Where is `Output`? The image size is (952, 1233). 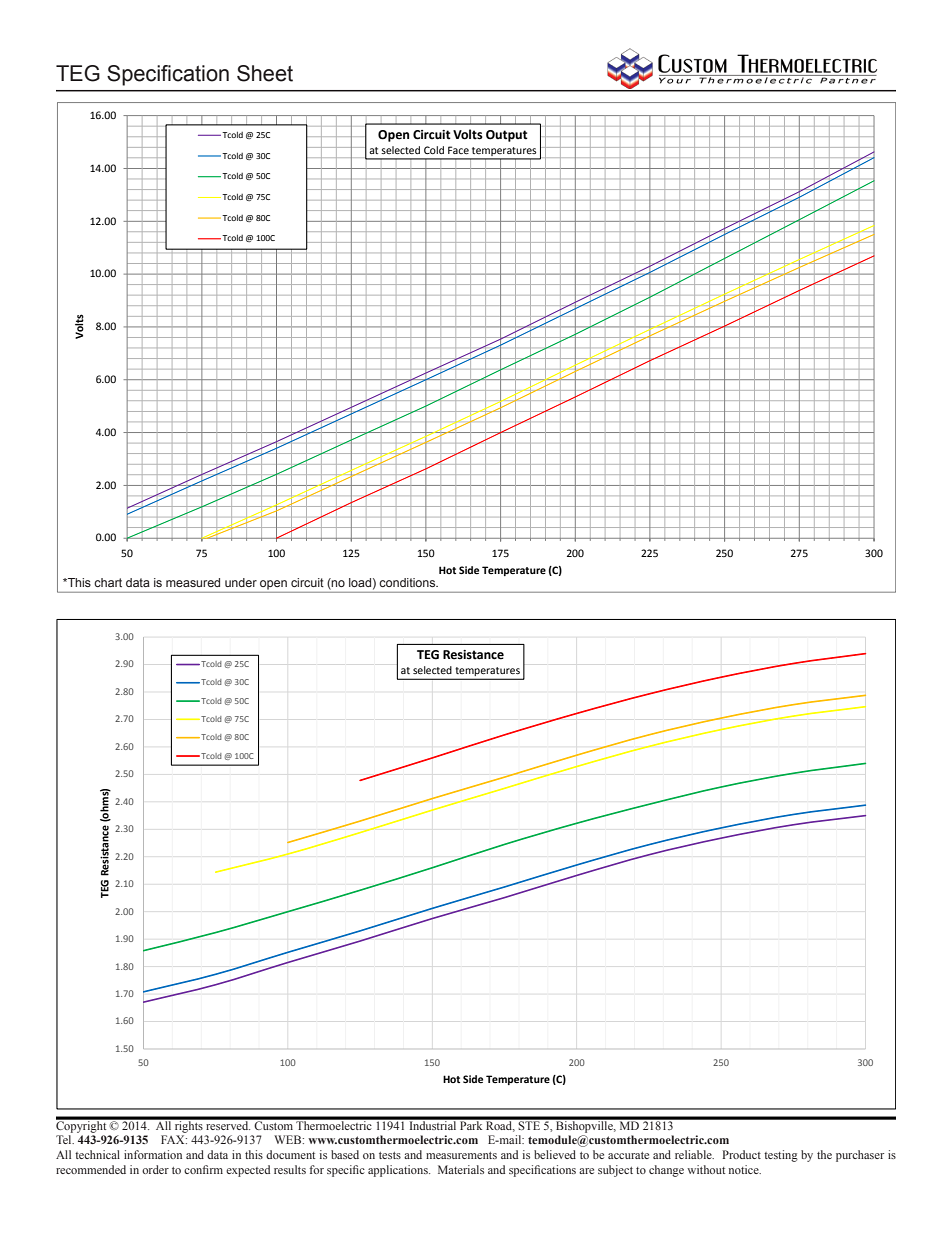 Output is located at coordinates (507, 136).
